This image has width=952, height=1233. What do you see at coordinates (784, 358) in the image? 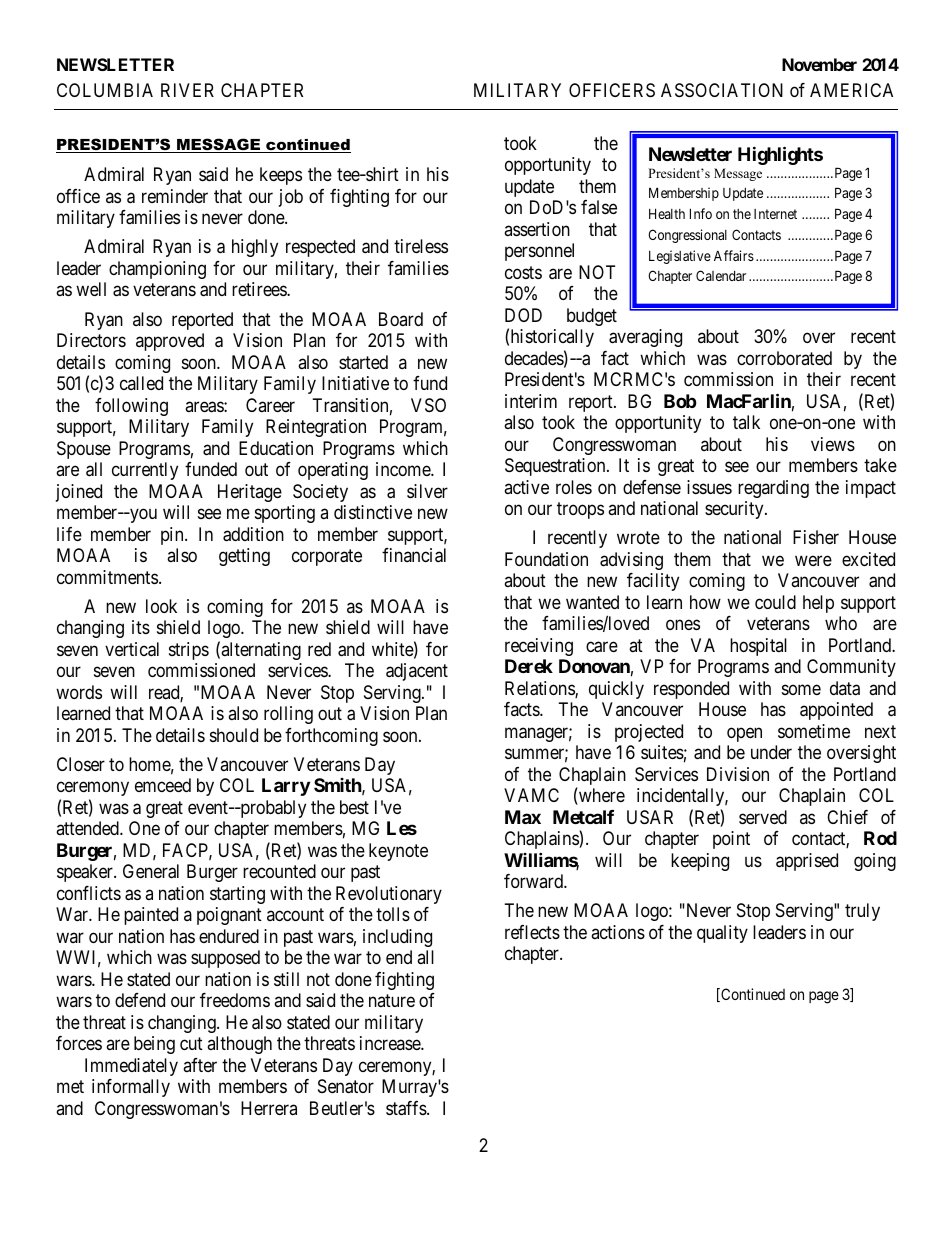
I see `corroborated` at bounding box center [784, 358].
